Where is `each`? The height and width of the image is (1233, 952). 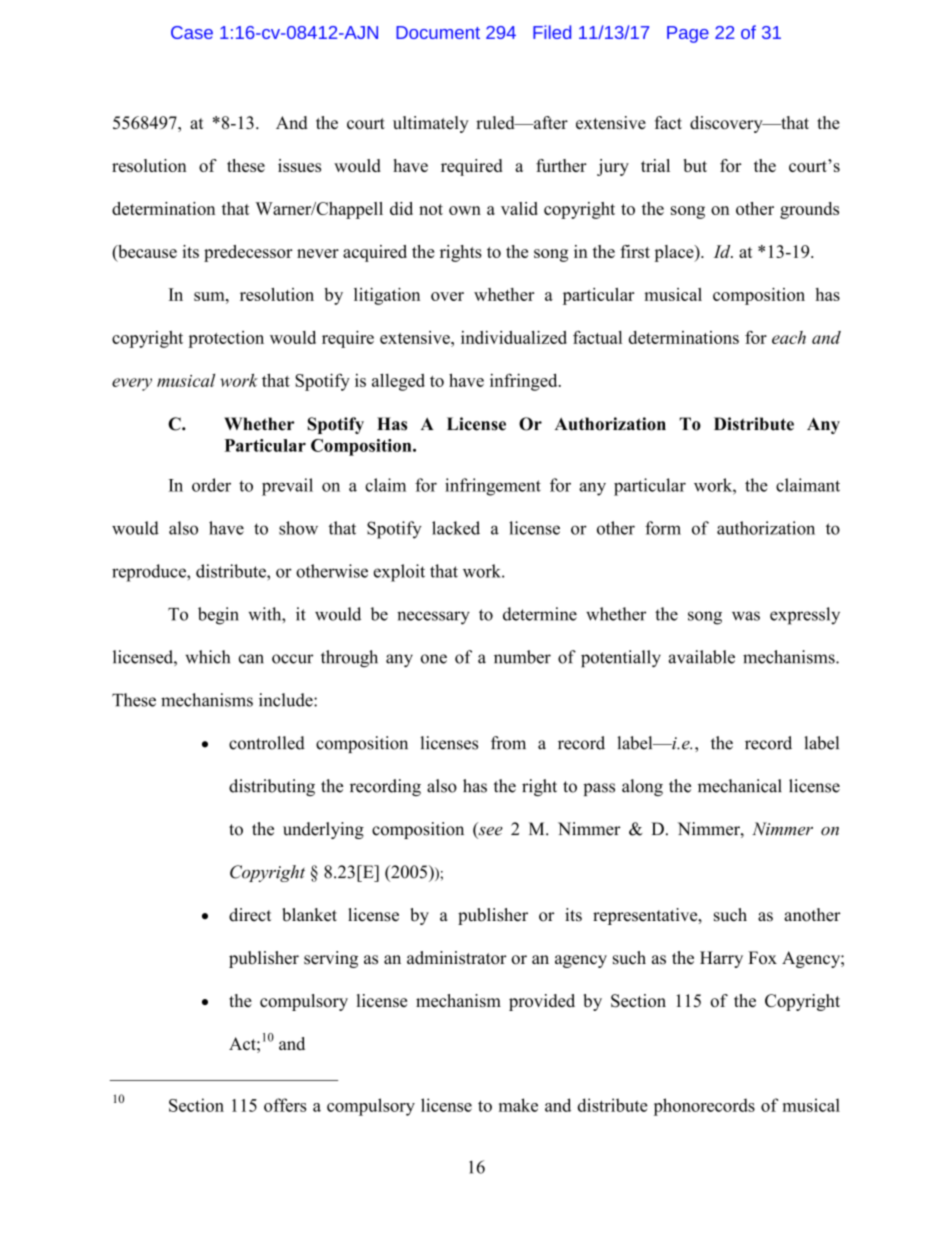
each is located at coordinates (789, 337).
